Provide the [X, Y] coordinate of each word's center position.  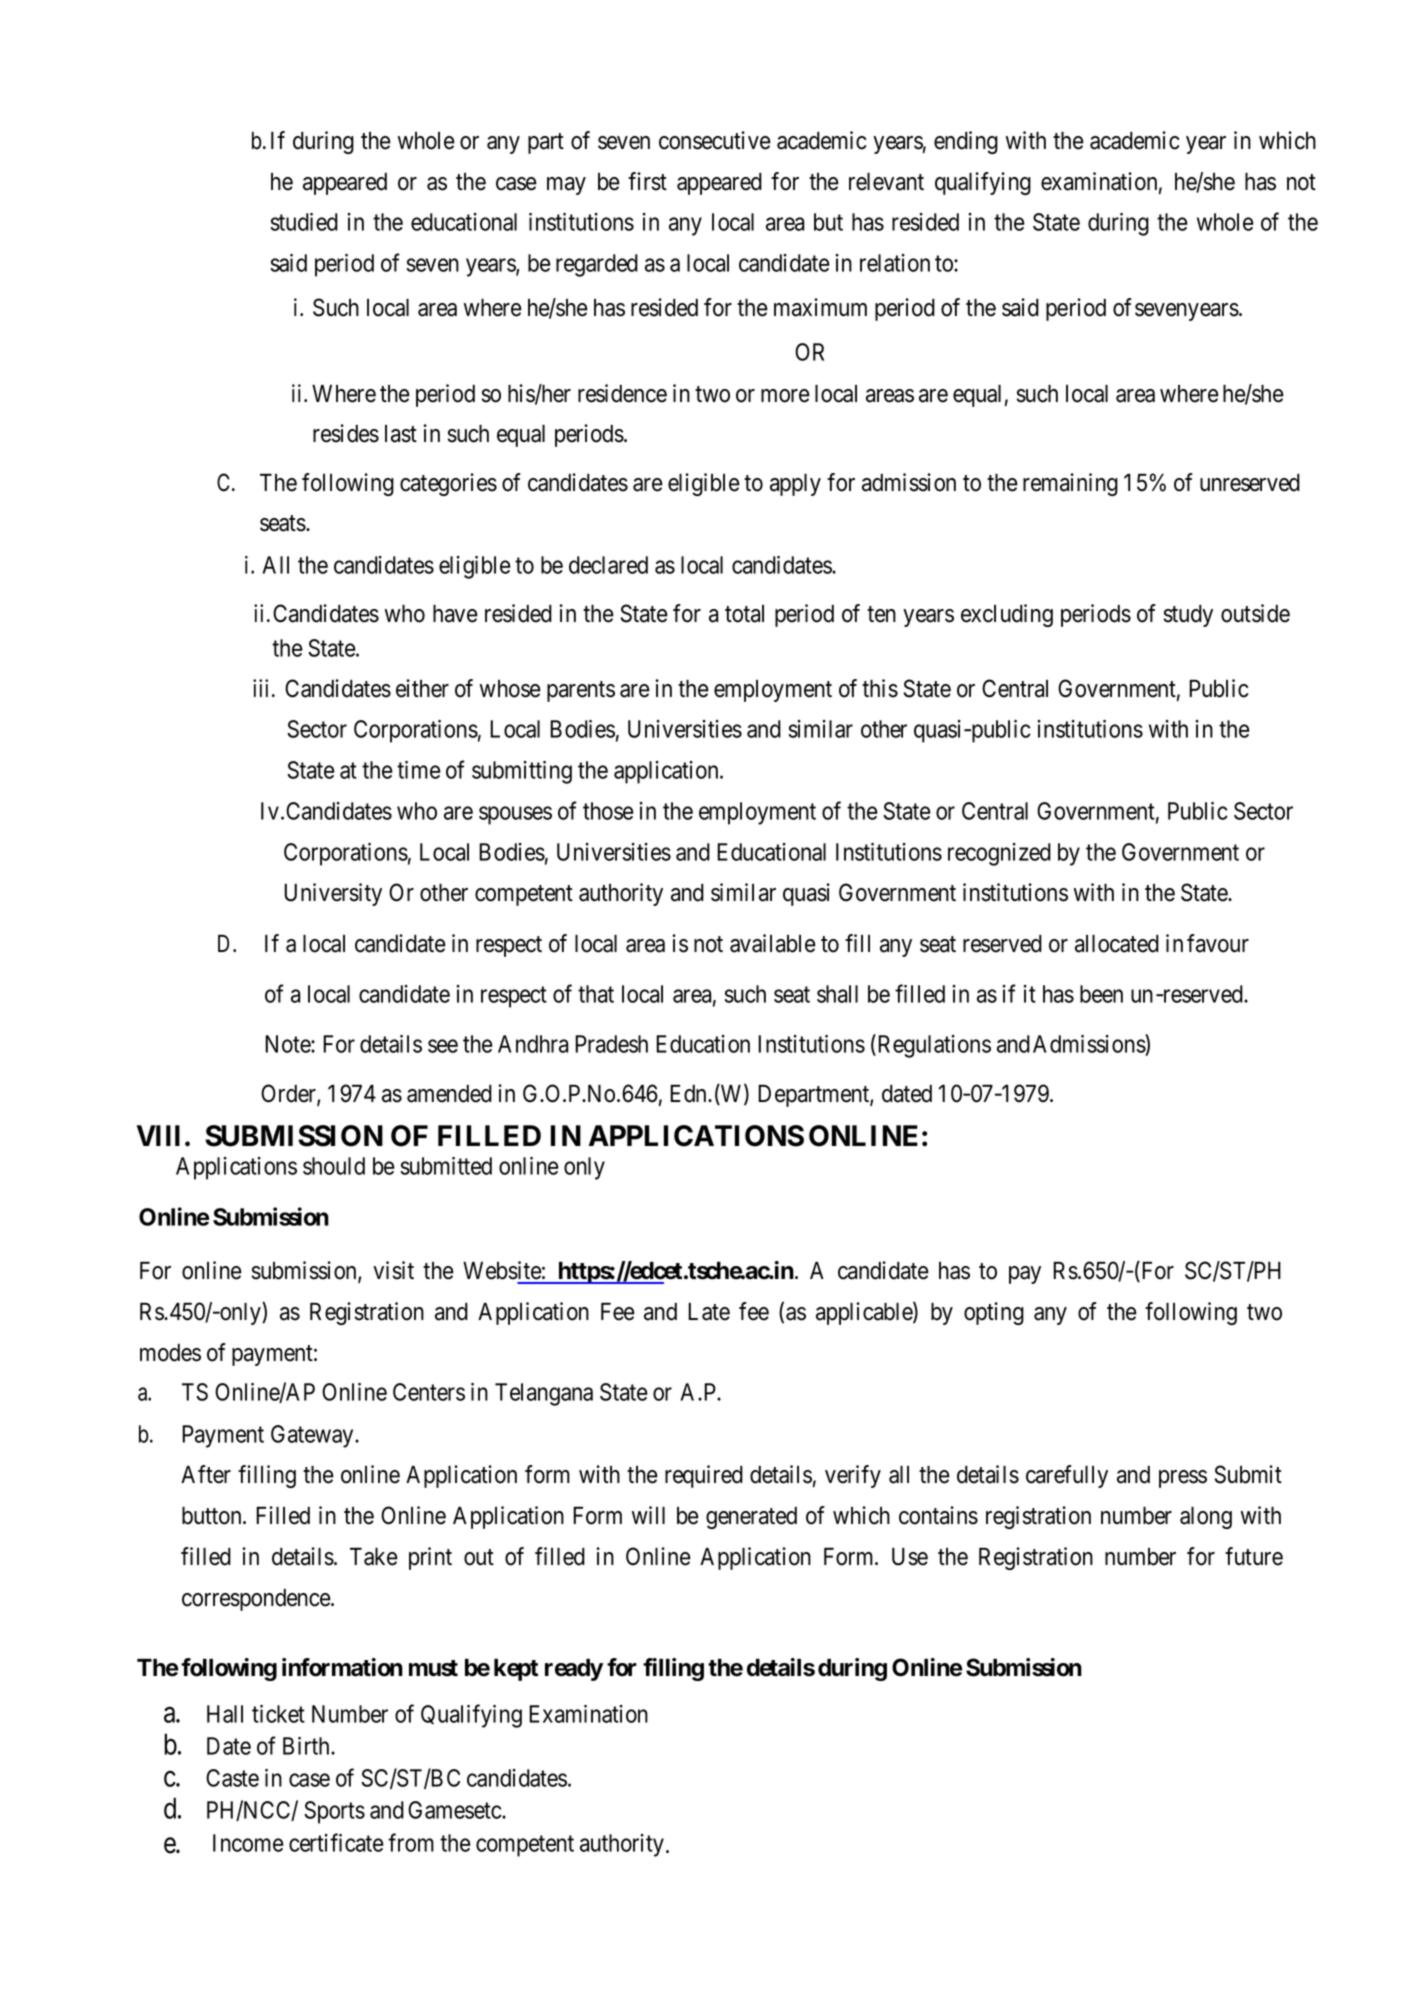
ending [966, 142]
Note [288, 1044]
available [773, 943]
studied [304, 222]
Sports [334, 1812]
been [1101, 994]
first [647, 181]
